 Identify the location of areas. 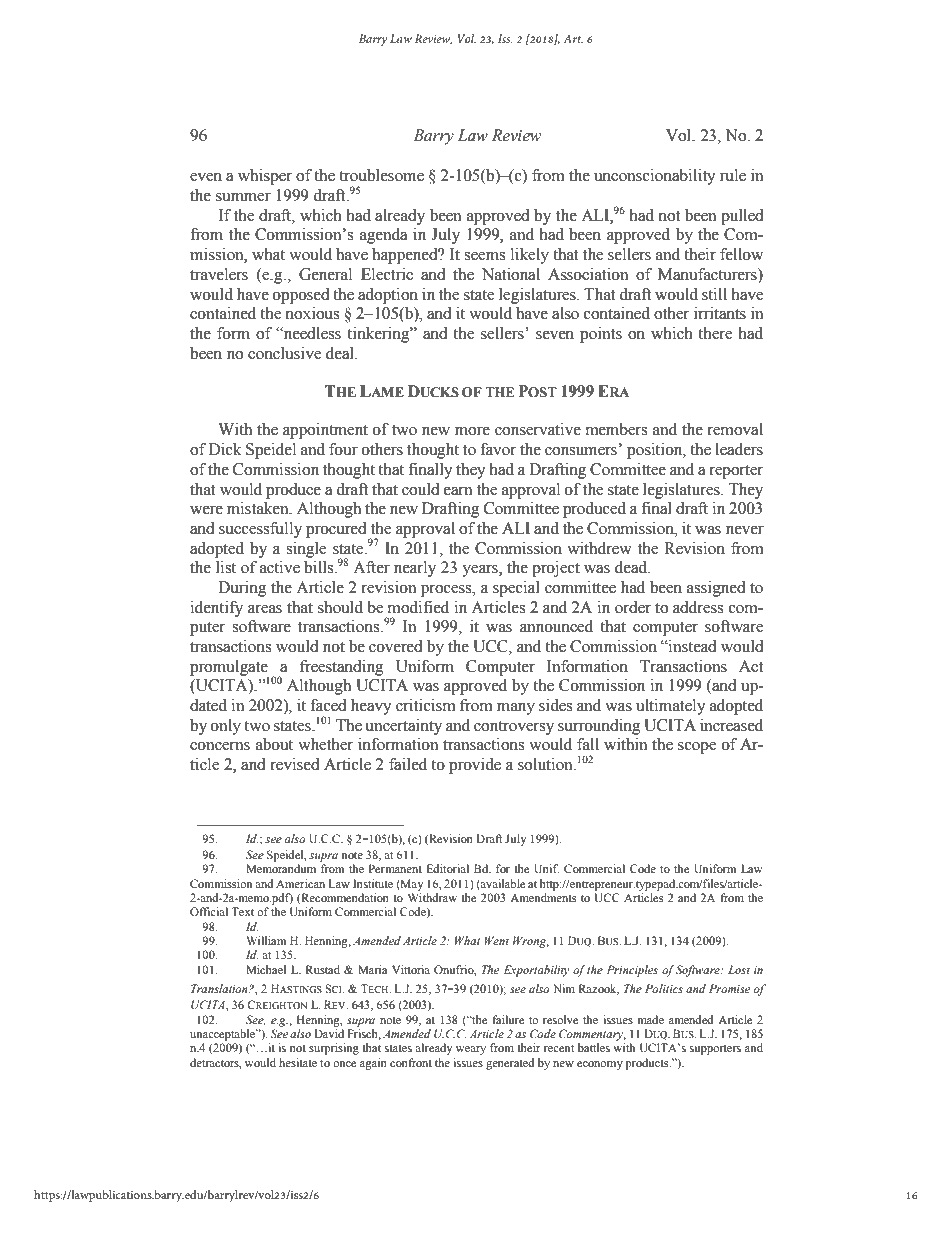
(265, 609).
